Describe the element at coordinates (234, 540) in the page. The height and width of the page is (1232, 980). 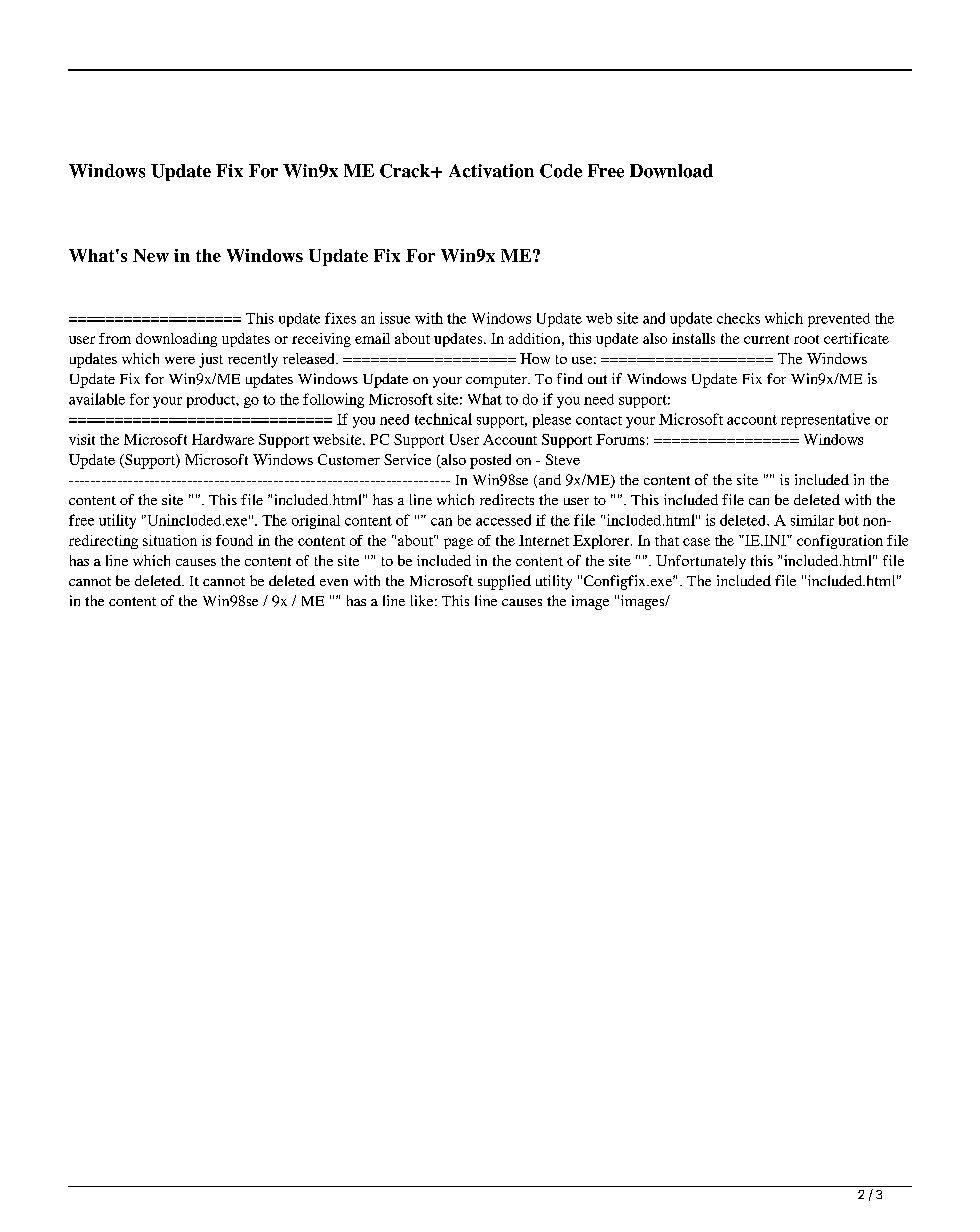
I see `found` at that location.
